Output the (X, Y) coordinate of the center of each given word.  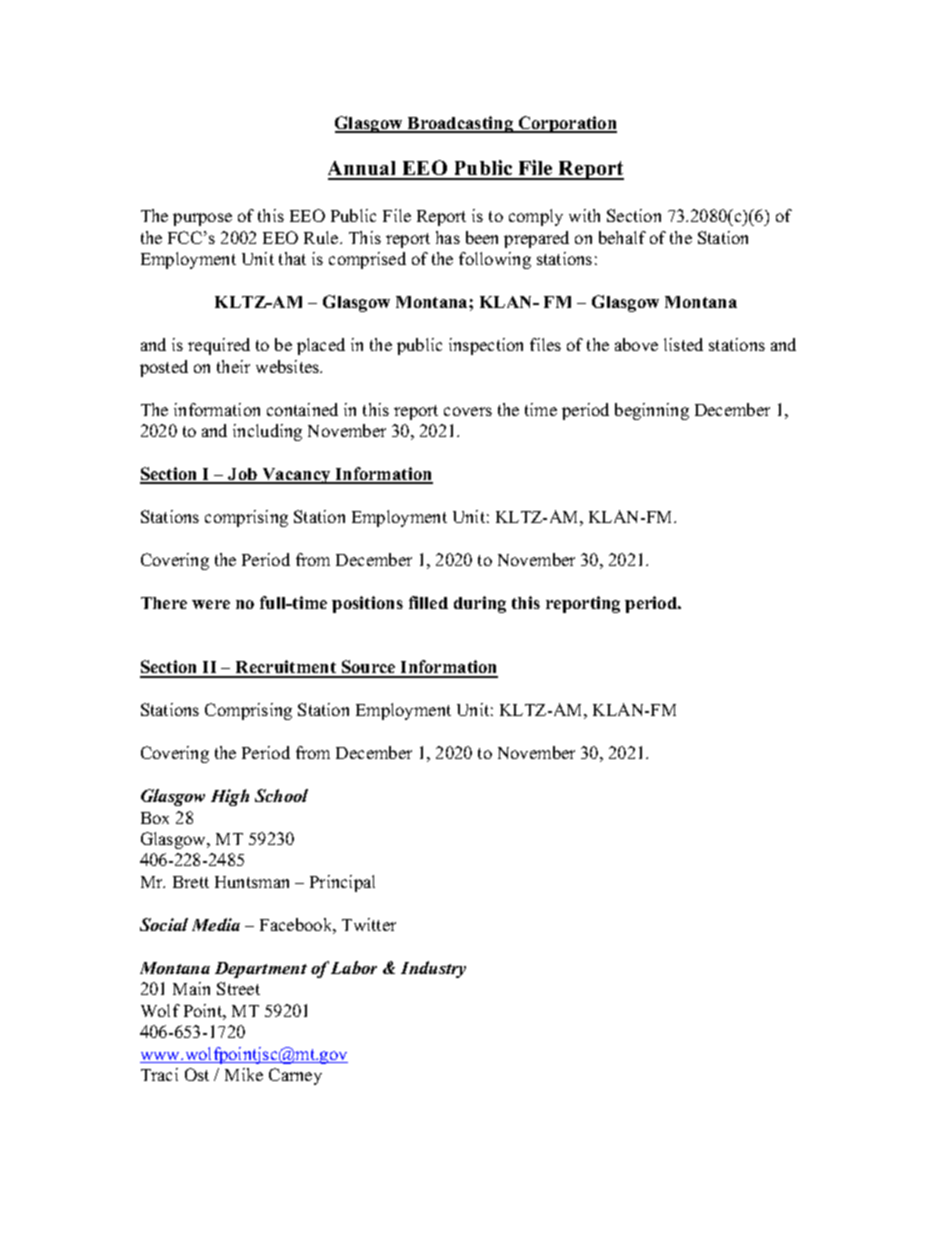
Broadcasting (460, 124)
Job (242, 475)
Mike (244, 1074)
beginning (652, 411)
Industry (433, 969)
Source (369, 668)
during (480, 604)
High (230, 797)
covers (468, 411)
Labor (354, 967)
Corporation (566, 124)
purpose (202, 219)
